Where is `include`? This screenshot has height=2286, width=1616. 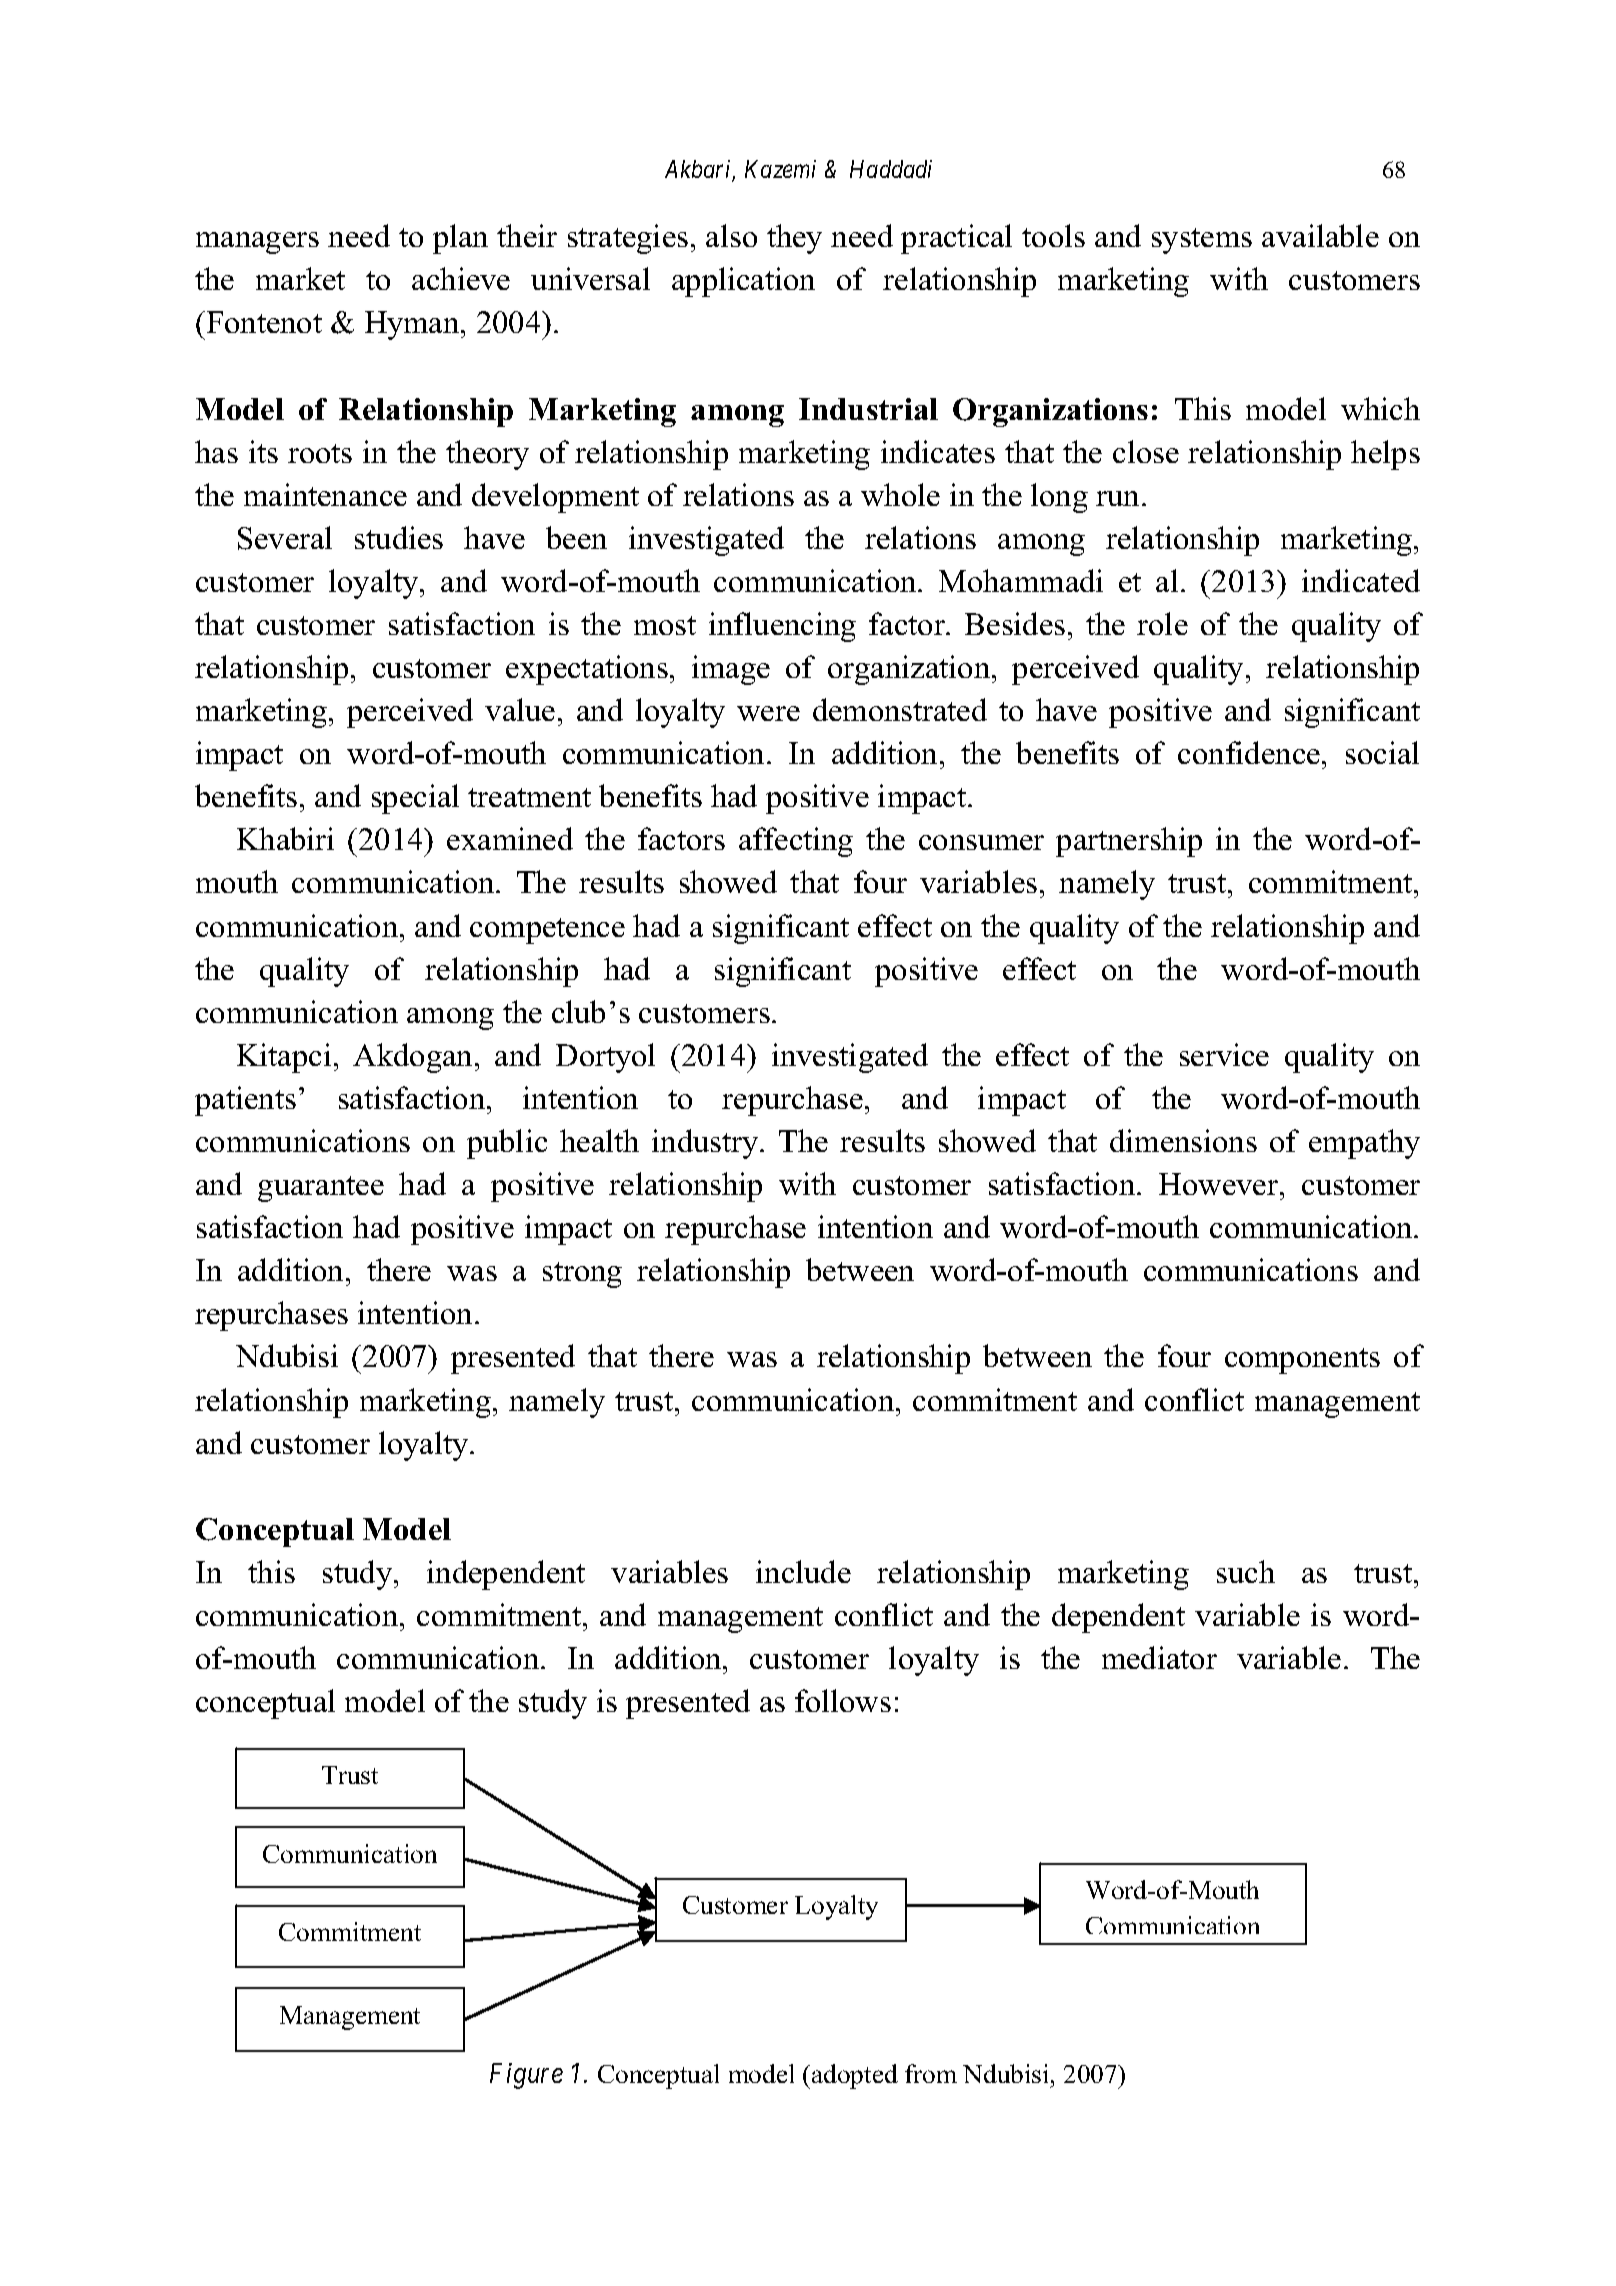 include is located at coordinates (803, 1571).
